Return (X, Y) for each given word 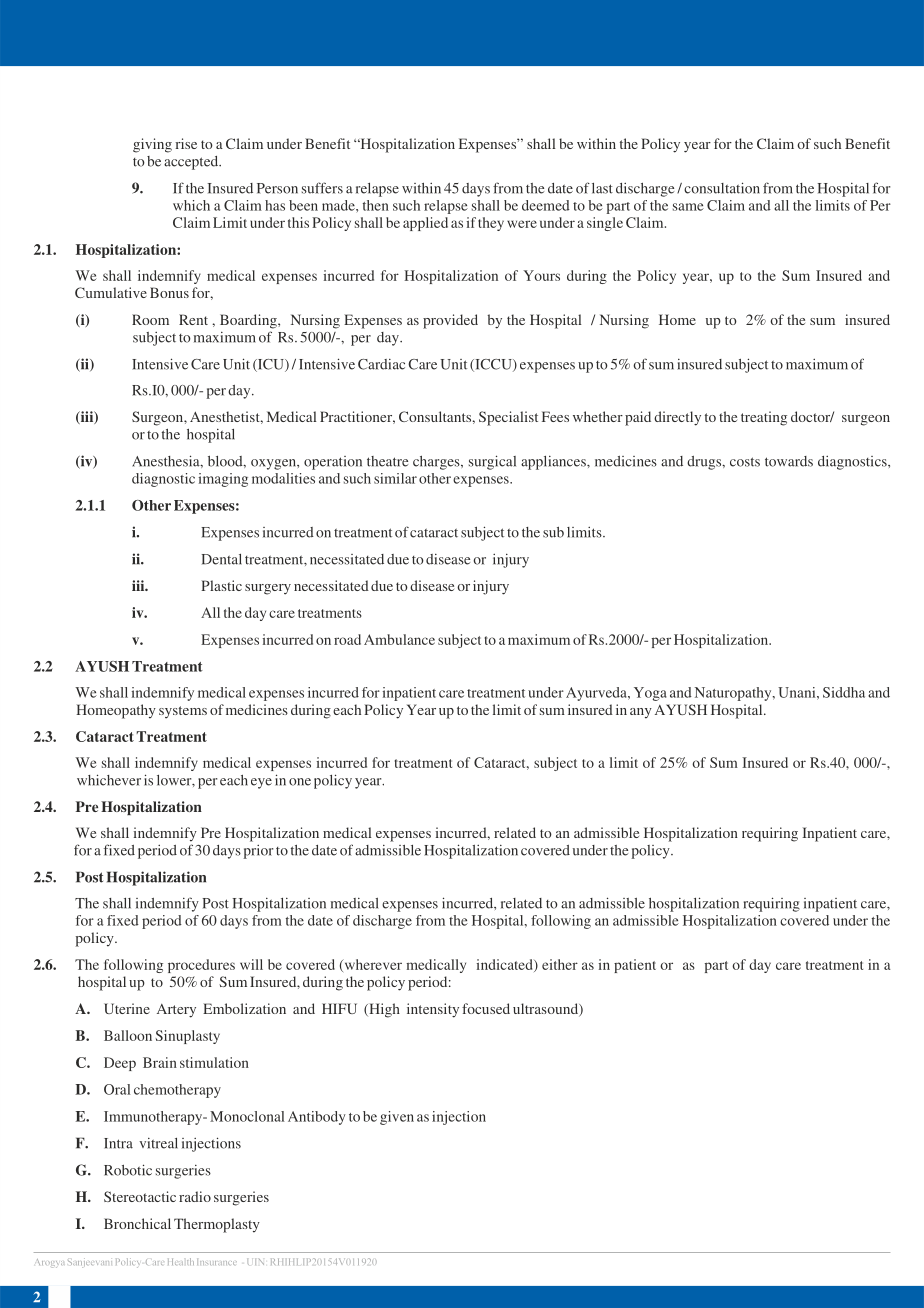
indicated (506, 965)
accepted (192, 163)
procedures (201, 966)
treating (764, 418)
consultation (722, 188)
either (560, 964)
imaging (223, 480)
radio (195, 1196)
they (491, 224)
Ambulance (399, 639)
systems (183, 712)
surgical (492, 462)
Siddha (844, 692)
